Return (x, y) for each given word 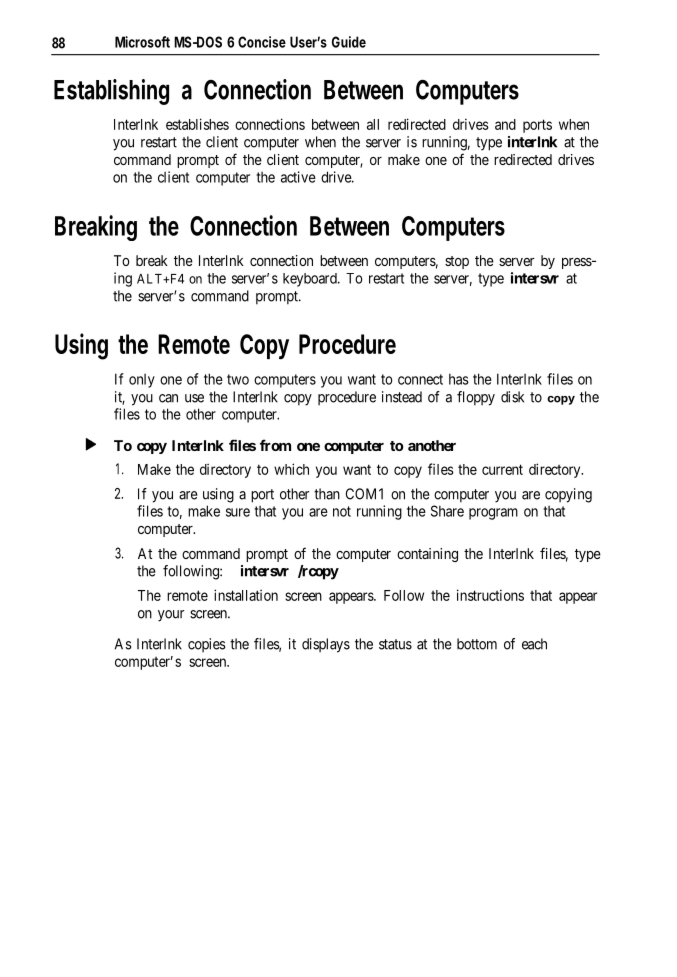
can (168, 398)
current (502, 469)
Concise (262, 42)
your (171, 616)
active (298, 177)
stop (457, 262)
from (275, 445)
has (459, 379)
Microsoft (142, 42)
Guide (349, 42)
